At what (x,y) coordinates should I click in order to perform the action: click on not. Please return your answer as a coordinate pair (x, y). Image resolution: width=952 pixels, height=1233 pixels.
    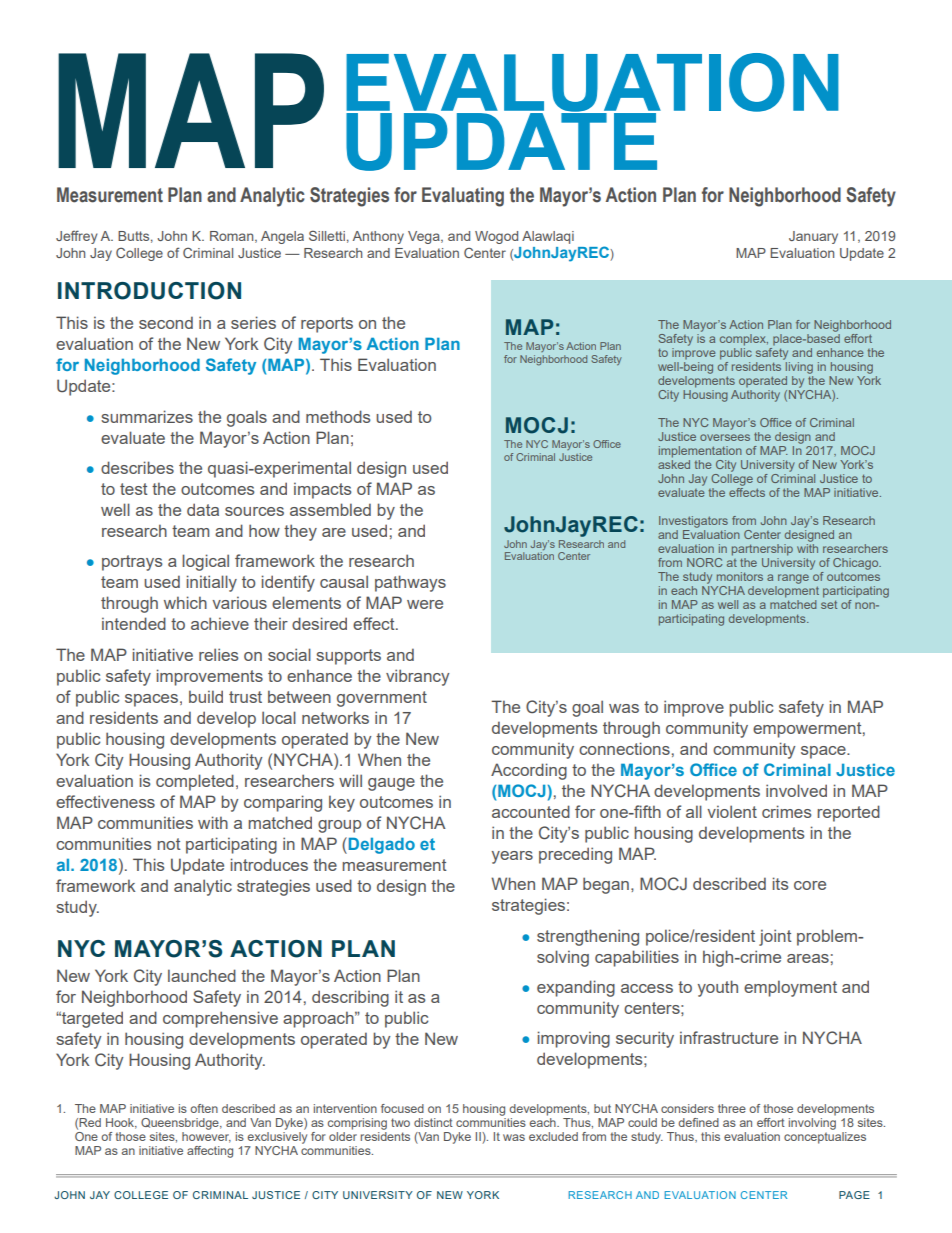
    Looking at the image, I should click on (169, 844).
